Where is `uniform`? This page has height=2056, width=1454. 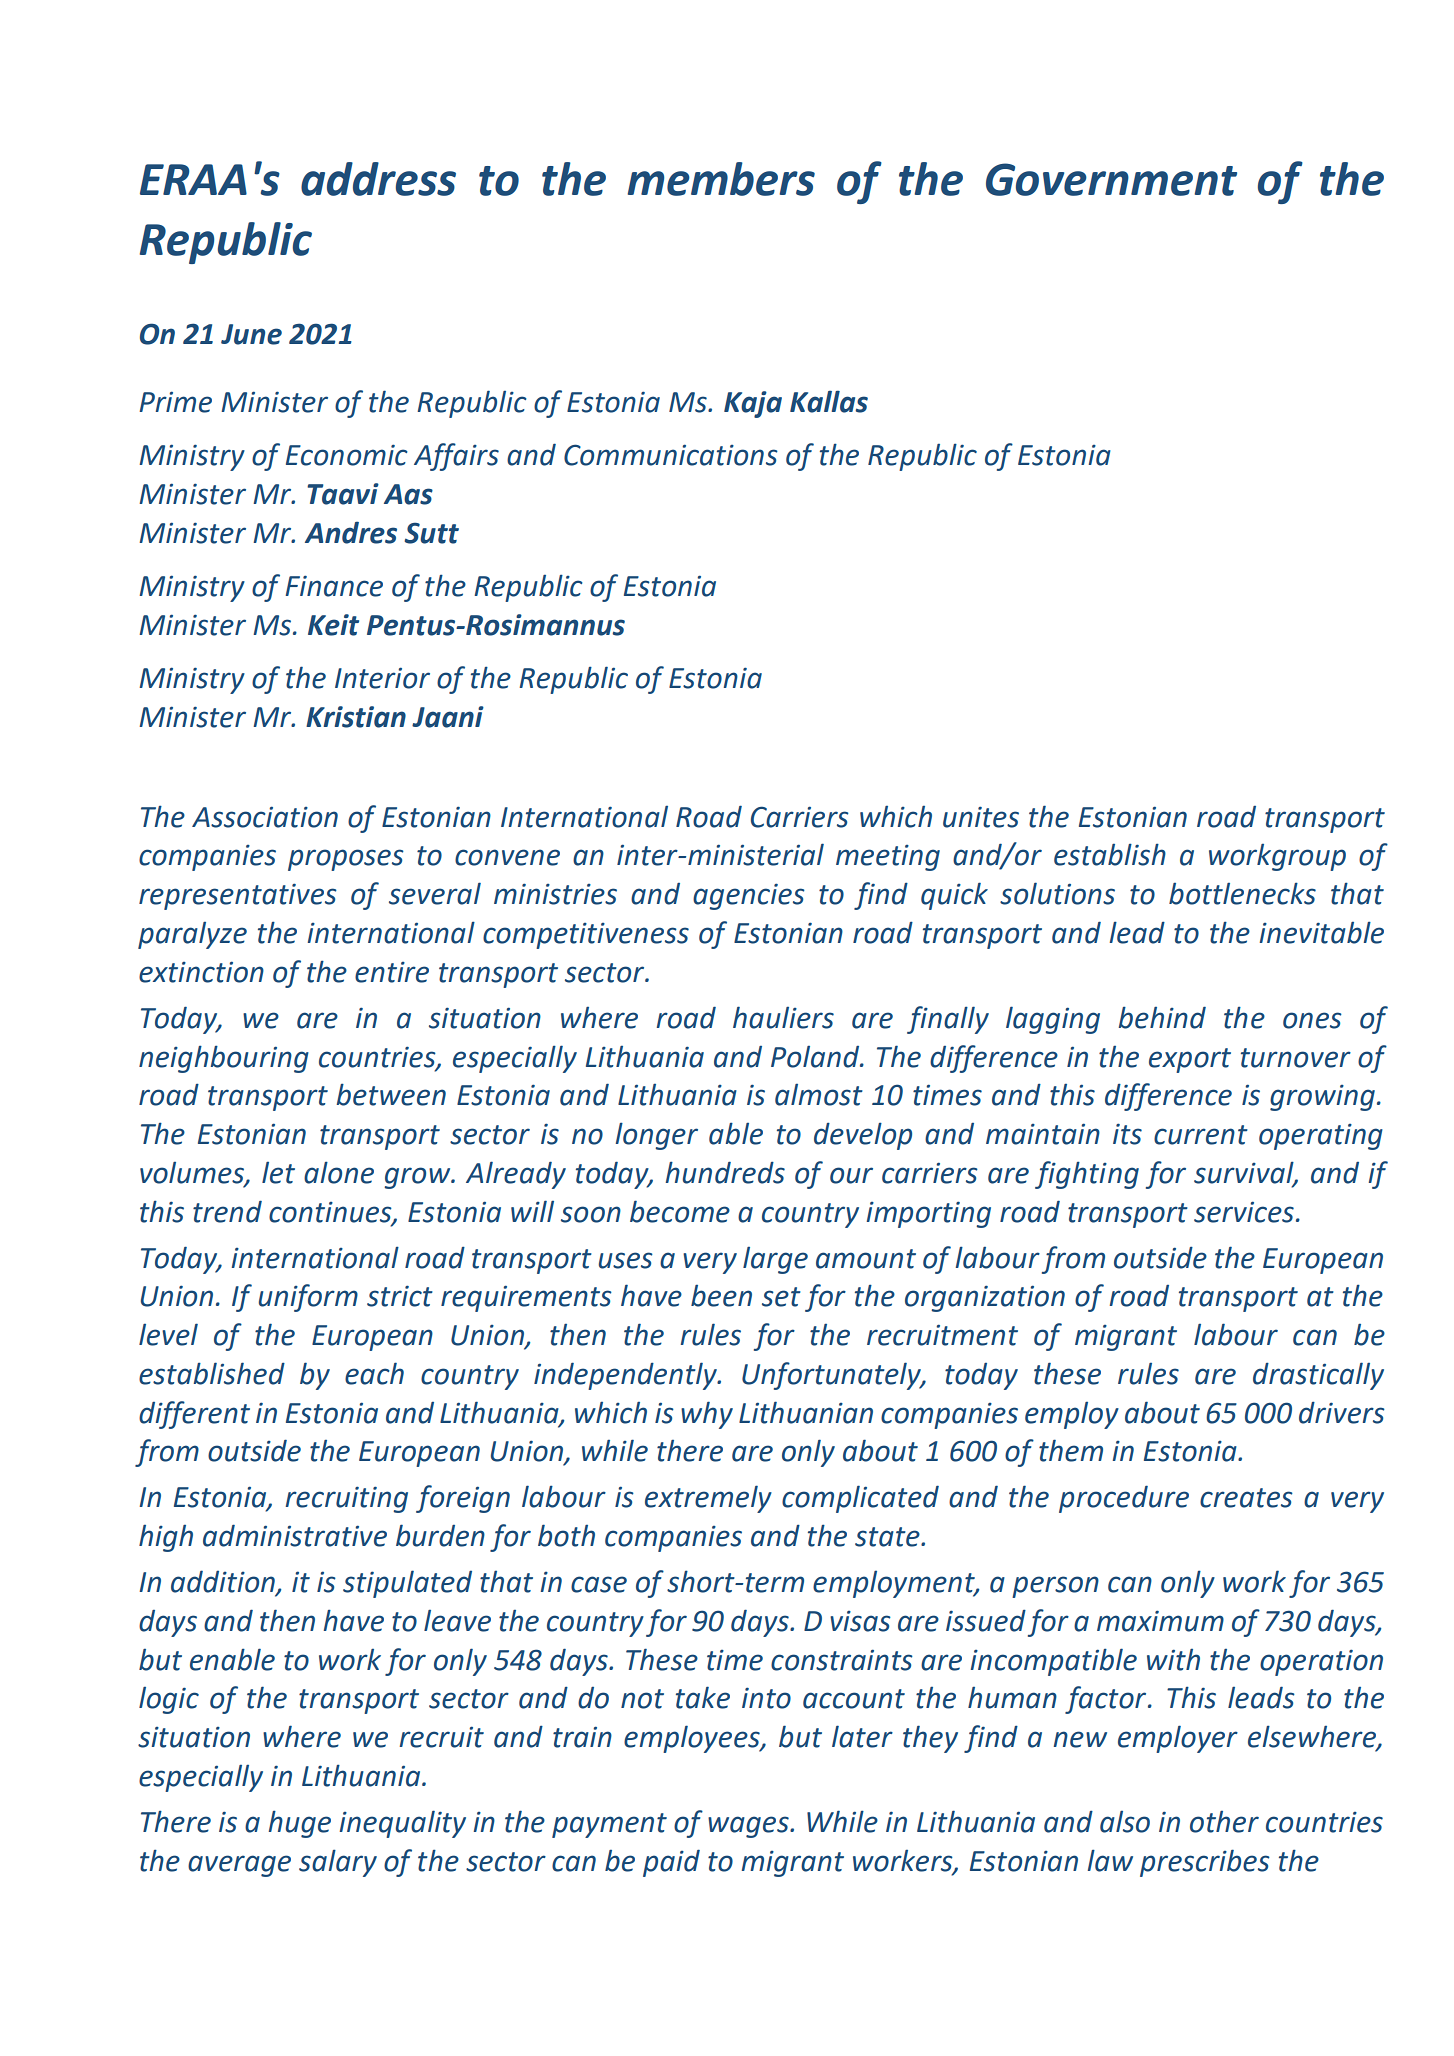
uniform is located at coordinates (308, 1298).
